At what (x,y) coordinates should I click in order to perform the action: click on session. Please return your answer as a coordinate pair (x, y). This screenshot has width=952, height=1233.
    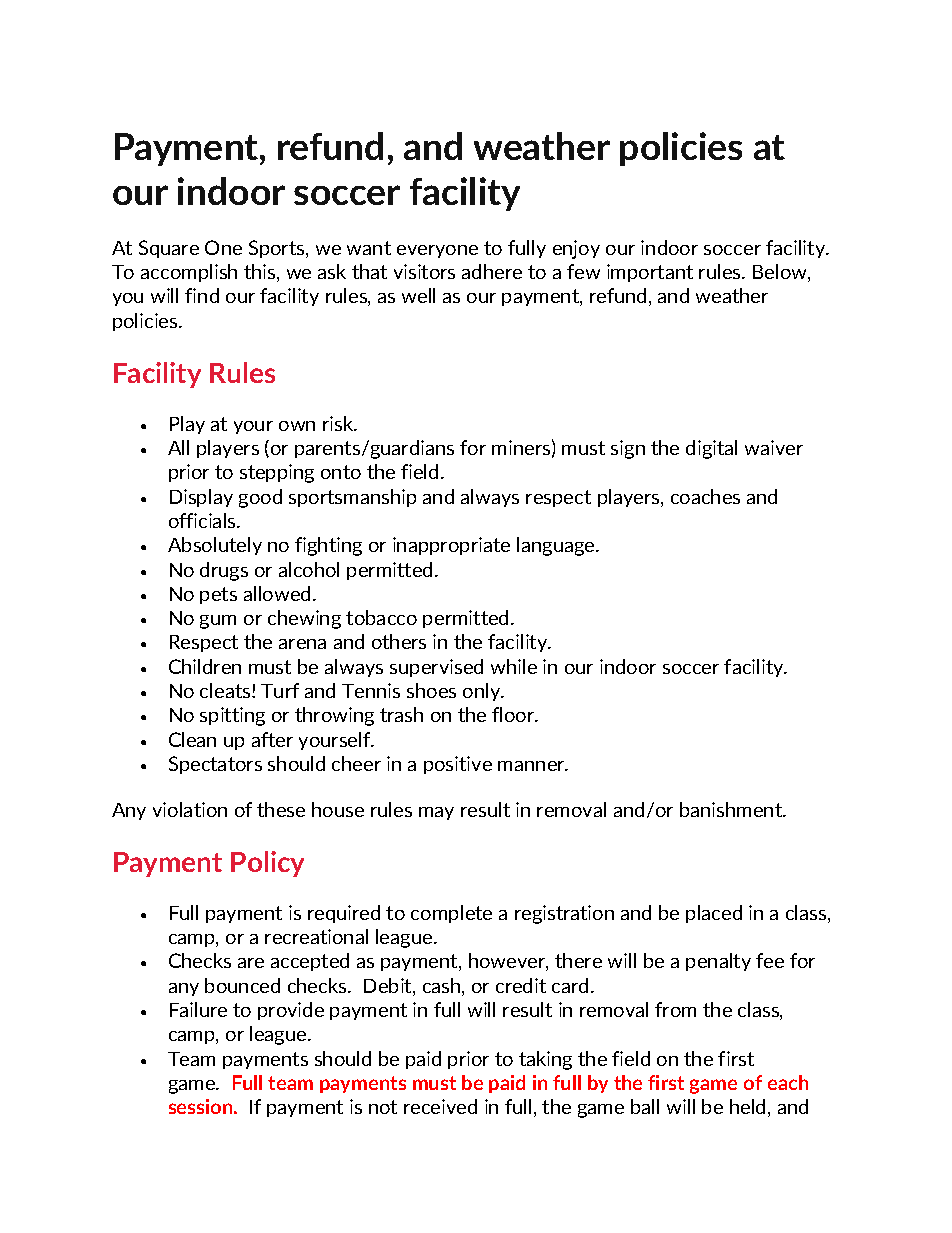
    Looking at the image, I should click on (202, 1106).
